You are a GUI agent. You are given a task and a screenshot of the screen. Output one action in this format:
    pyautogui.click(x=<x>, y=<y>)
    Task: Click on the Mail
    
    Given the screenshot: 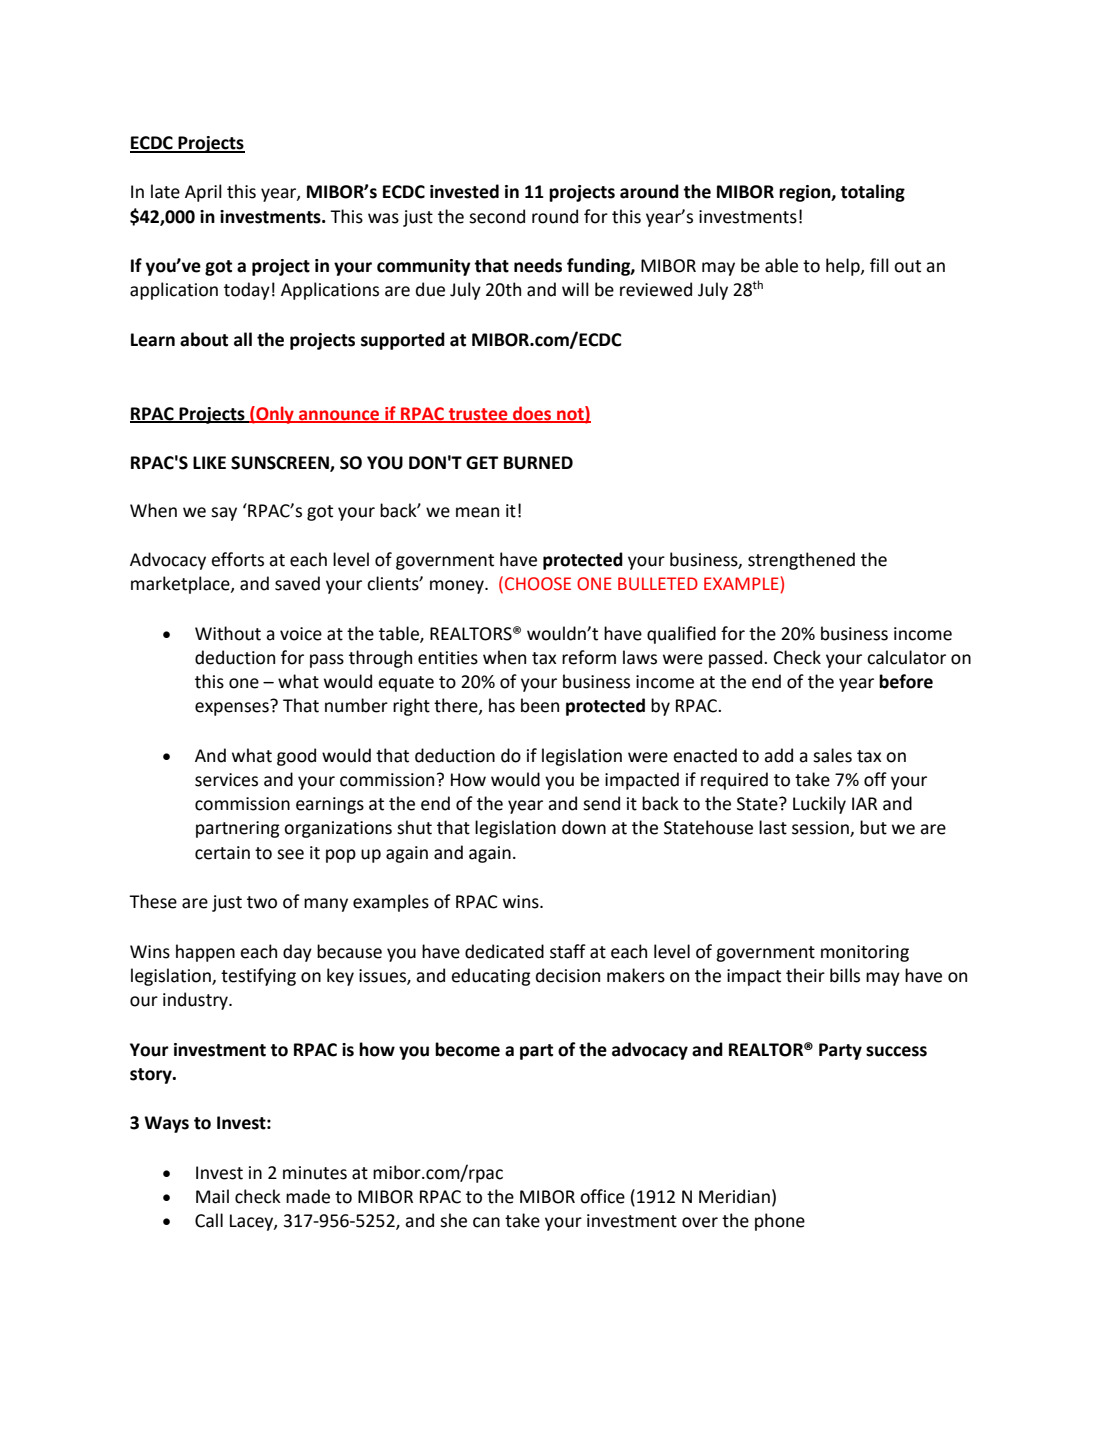 What is the action you would take?
    pyautogui.click(x=212, y=1196)
